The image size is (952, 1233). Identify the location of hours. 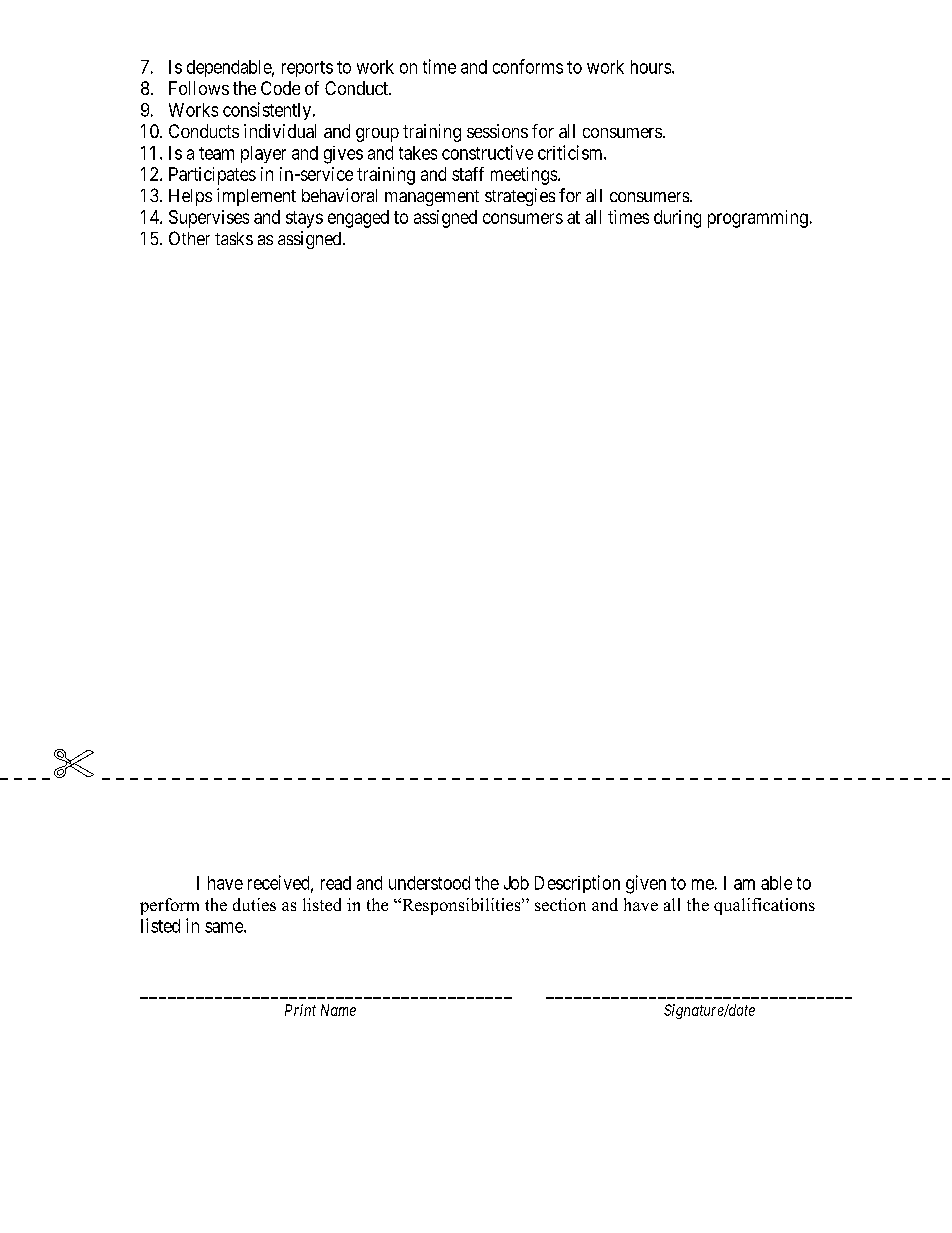
(651, 67).
